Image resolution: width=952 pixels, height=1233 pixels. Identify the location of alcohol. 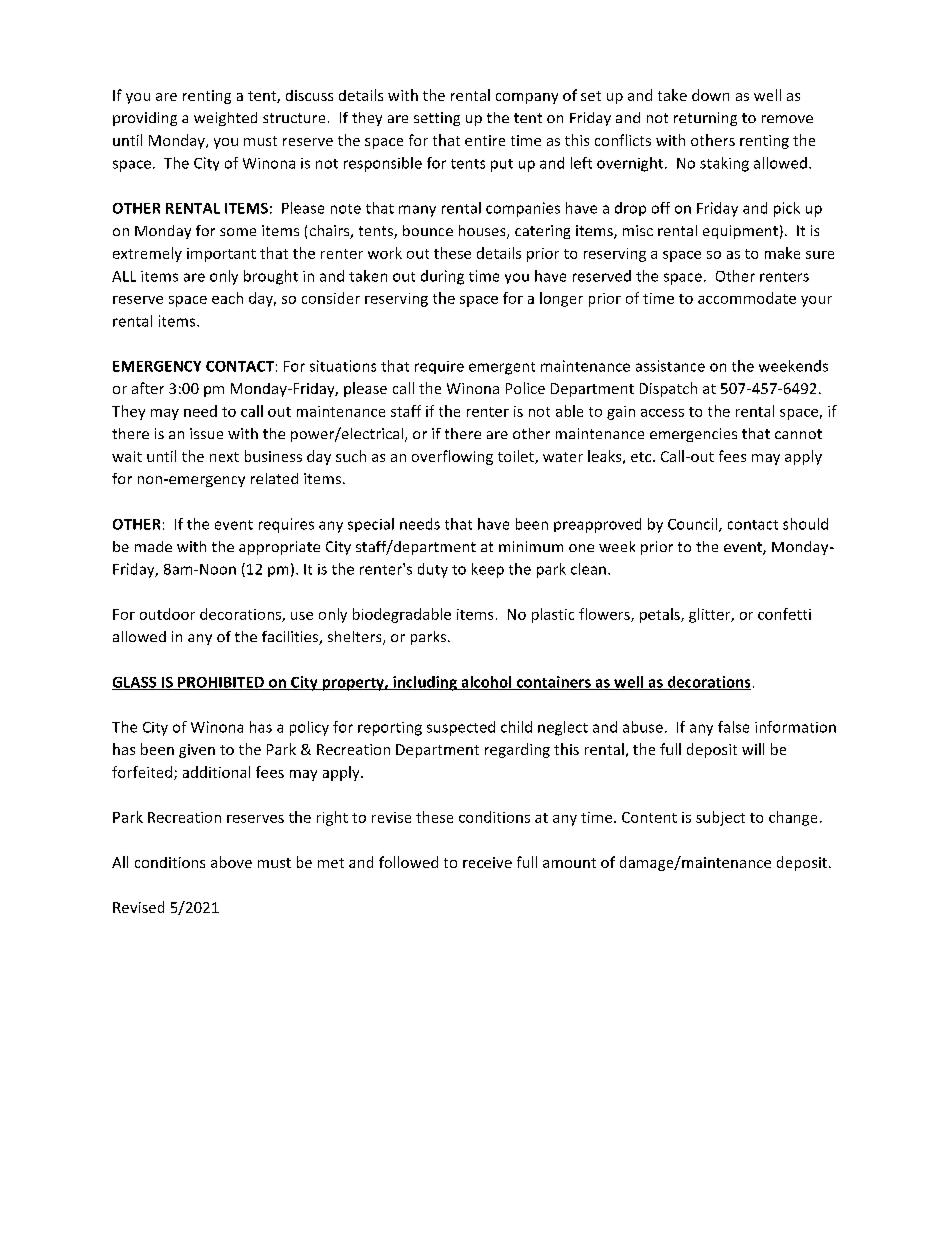
(486, 683).
